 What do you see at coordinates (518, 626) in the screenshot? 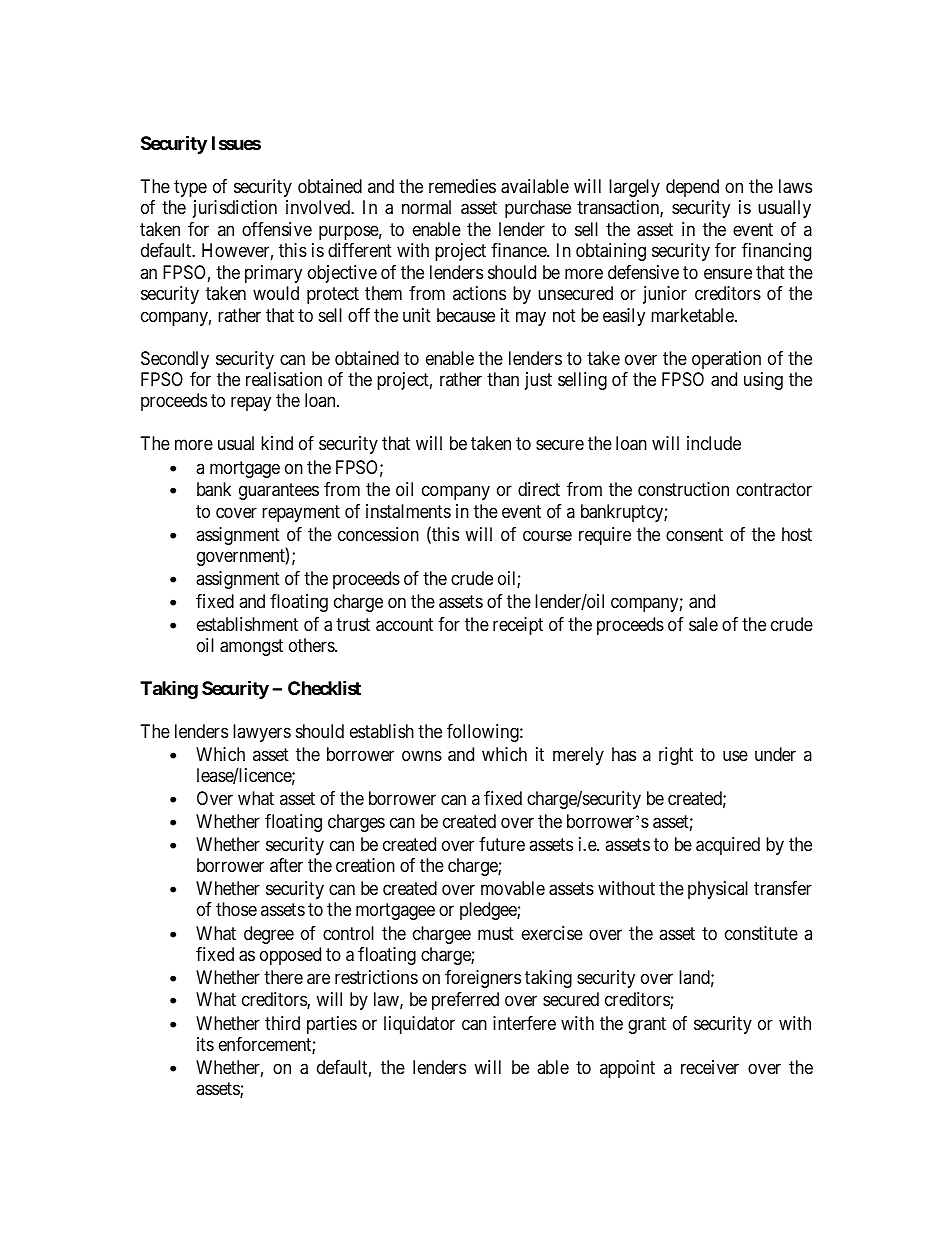
I see `receipt` at bounding box center [518, 626].
